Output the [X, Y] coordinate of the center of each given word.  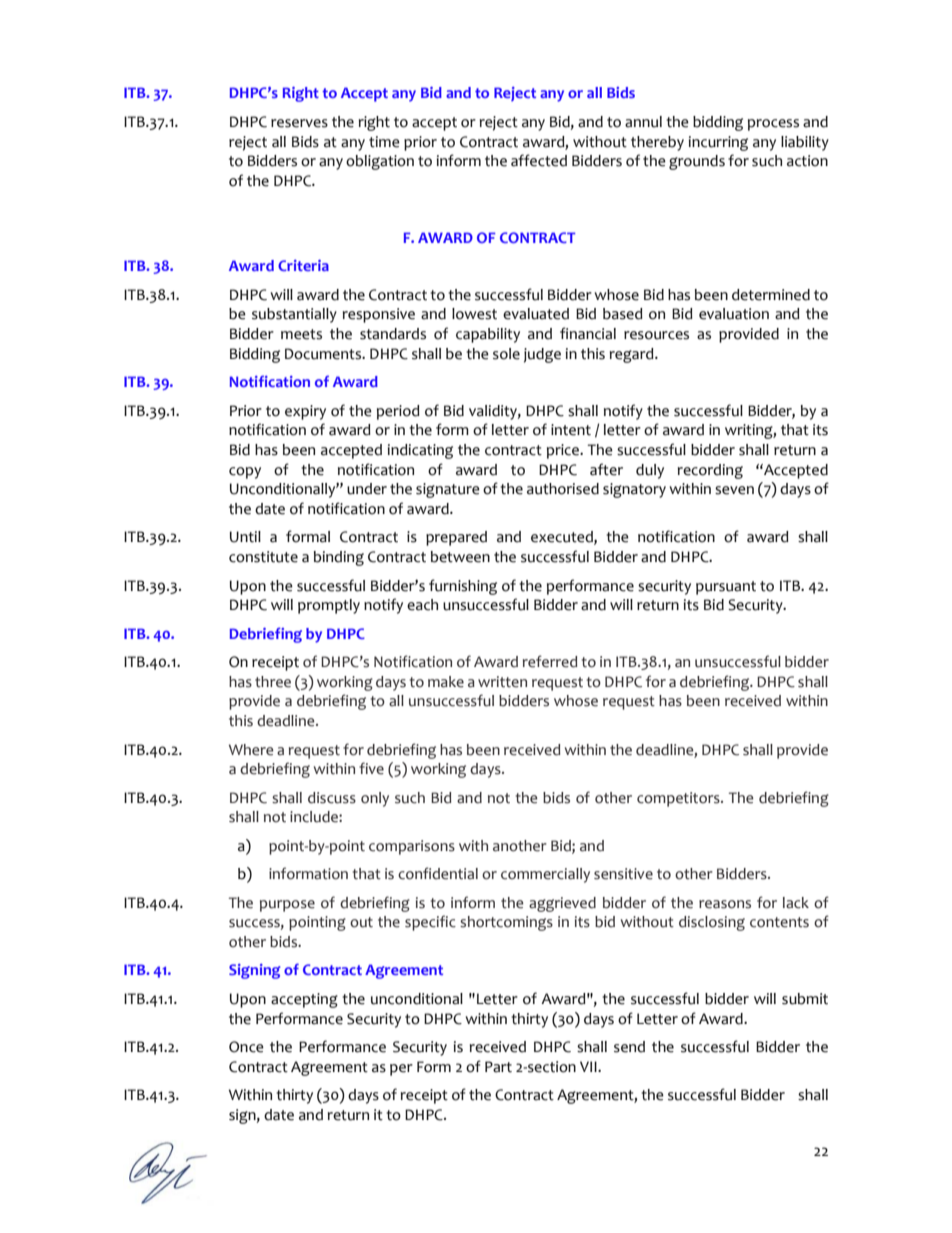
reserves [299, 123]
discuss [332, 798]
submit [805, 999]
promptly [329, 606]
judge [542, 355]
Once [246, 1047]
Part [498, 1067]
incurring [718, 143]
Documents [324, 354]
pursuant [726, 588]
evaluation [734, 314]
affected [539, 160]
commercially [545, 875]
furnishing [463, 587]
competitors [679, 799]
